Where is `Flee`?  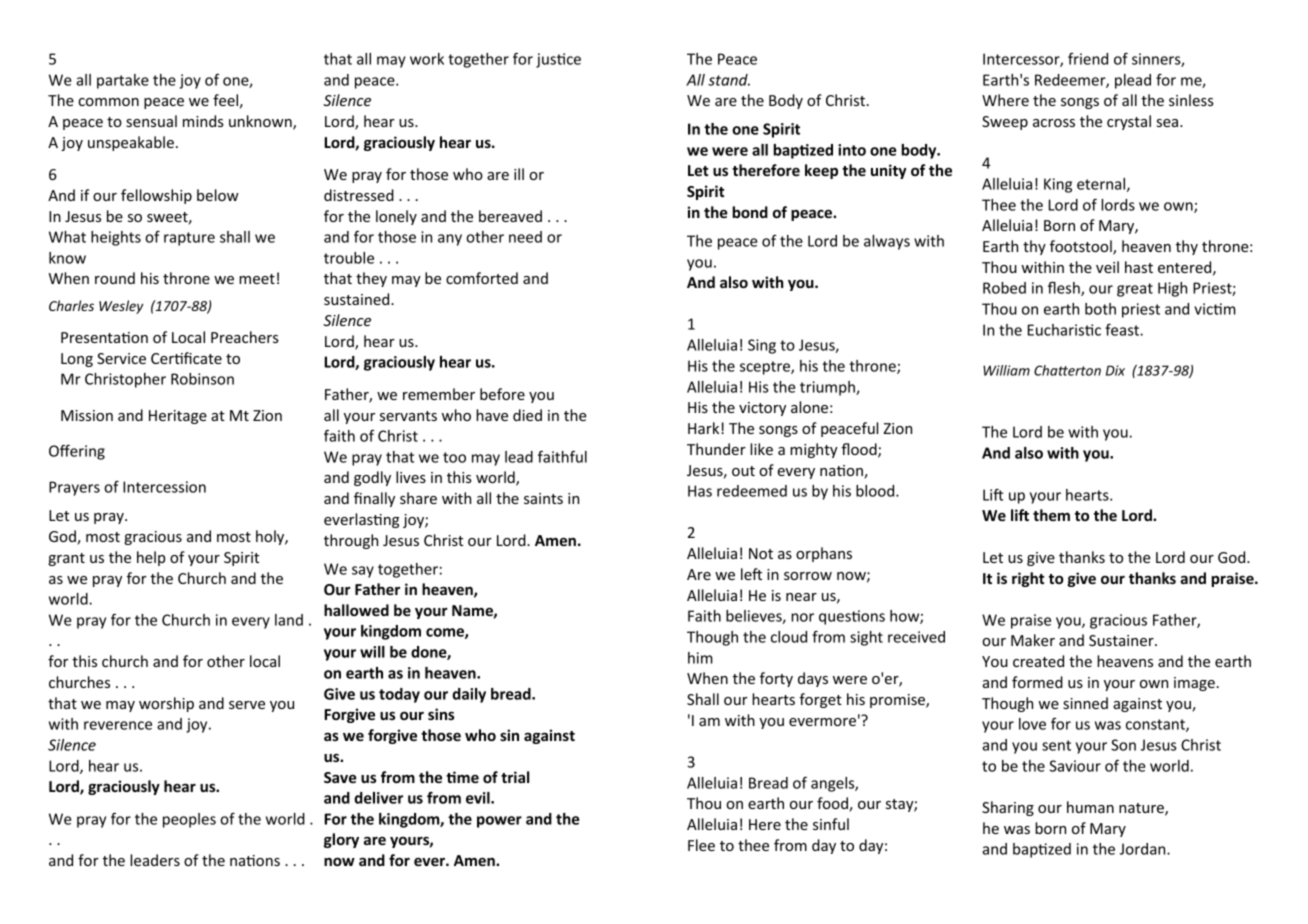
Flee is located at coordinates (701, 845).
